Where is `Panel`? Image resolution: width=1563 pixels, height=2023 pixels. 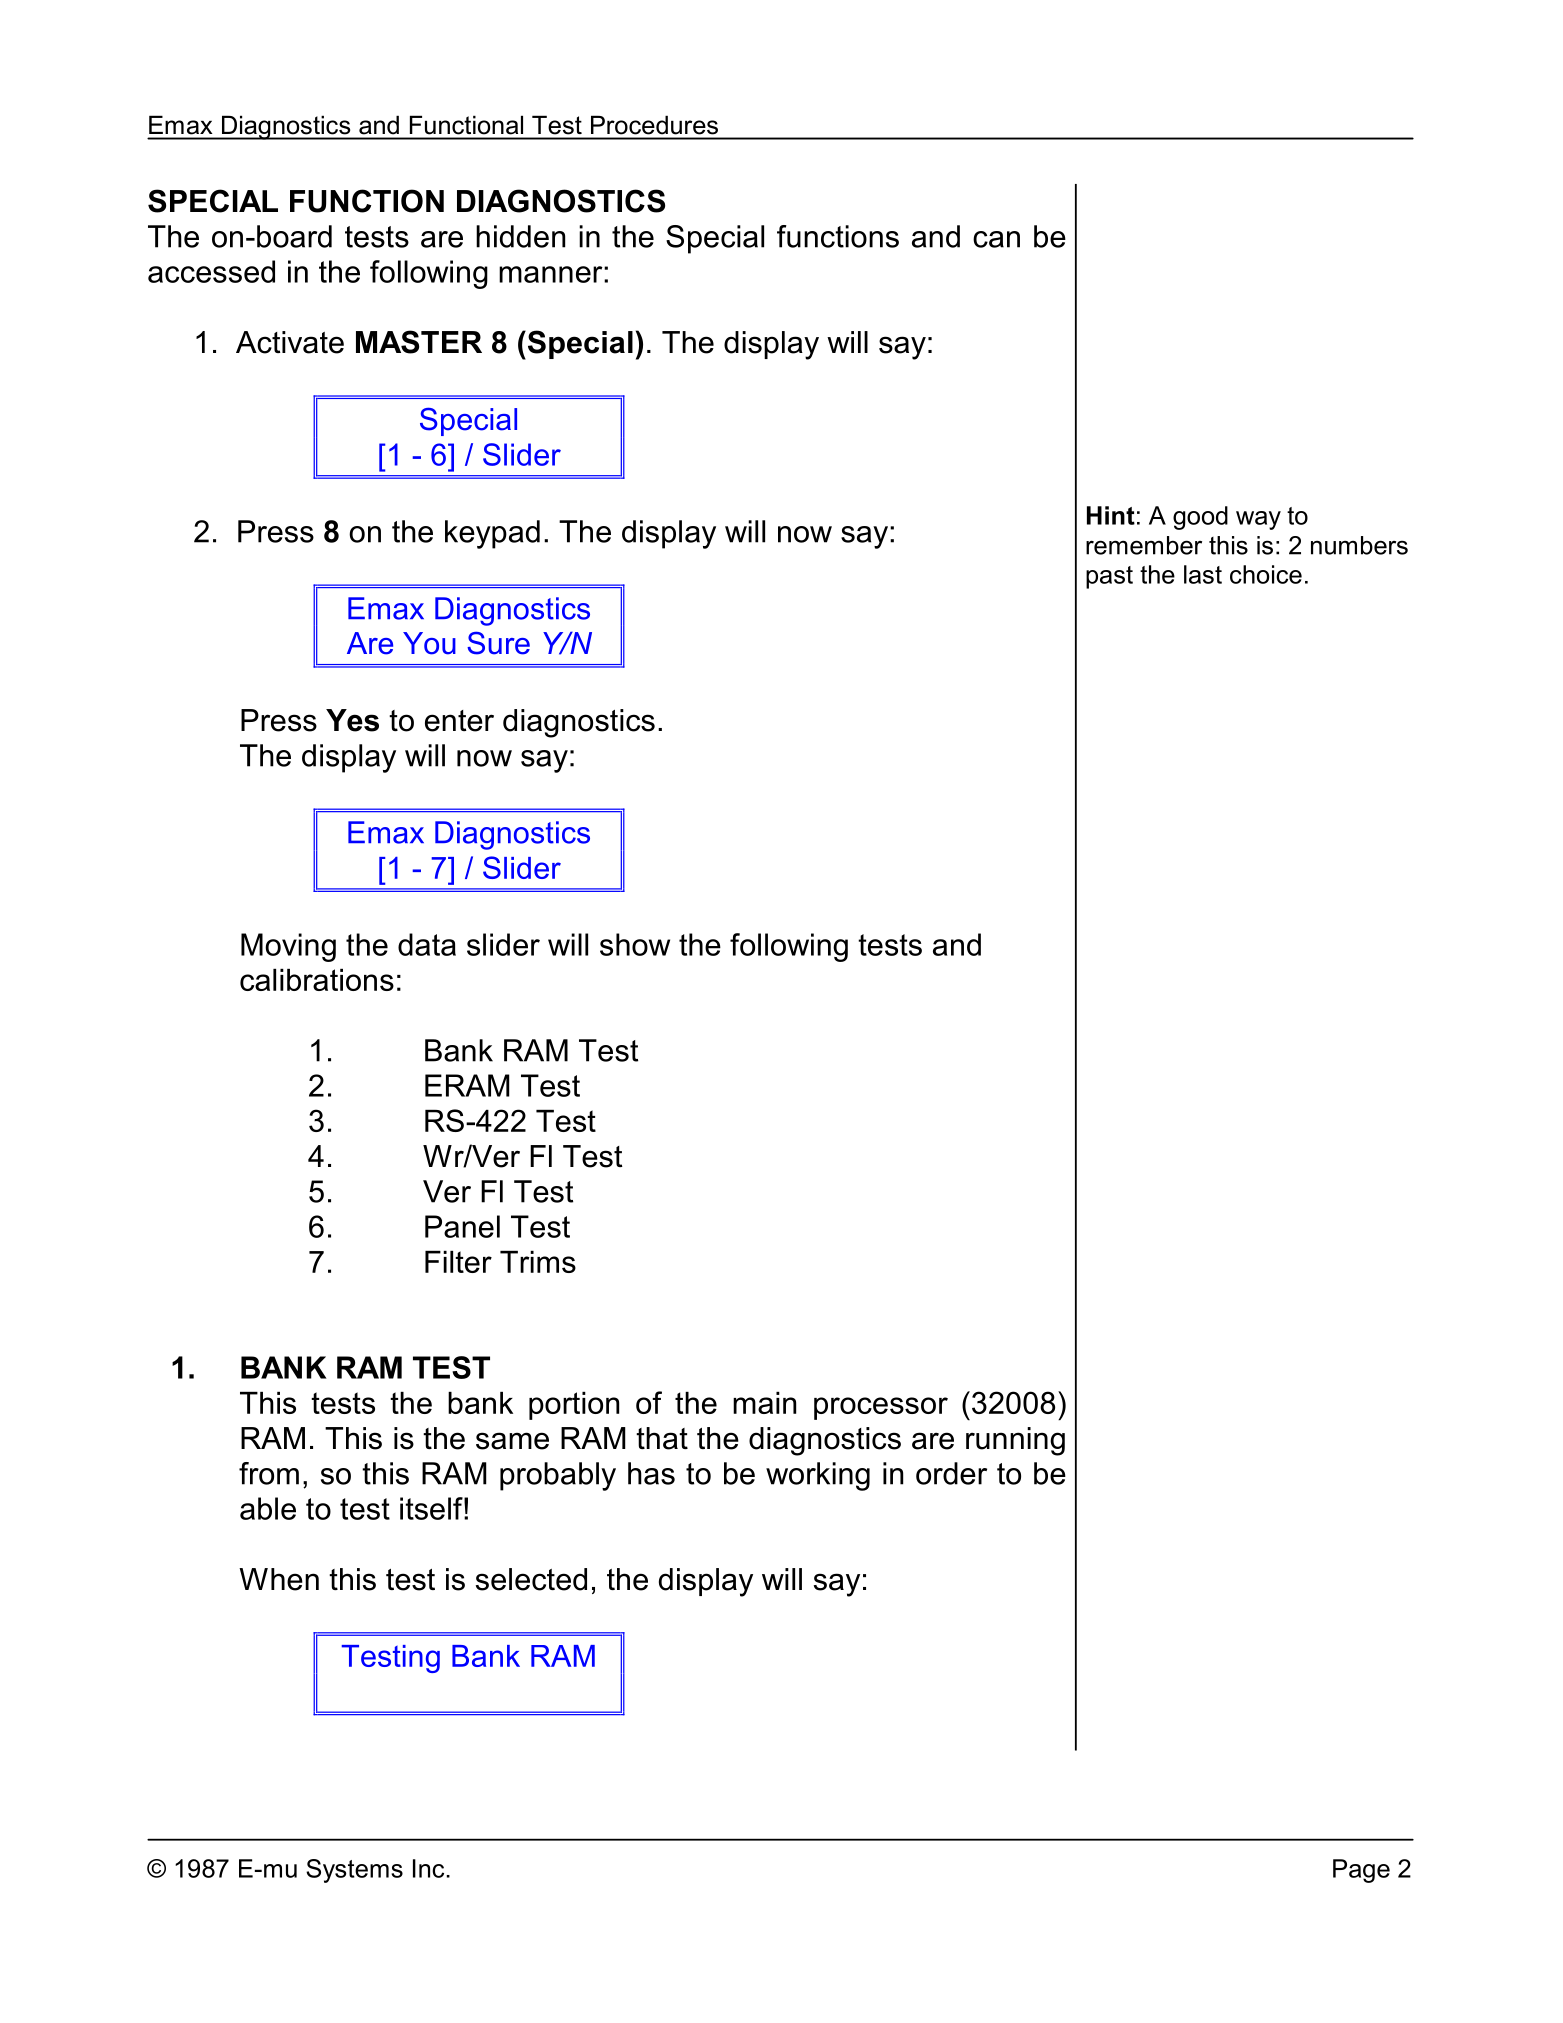
Panel is located at coordinates (462, 1226).
